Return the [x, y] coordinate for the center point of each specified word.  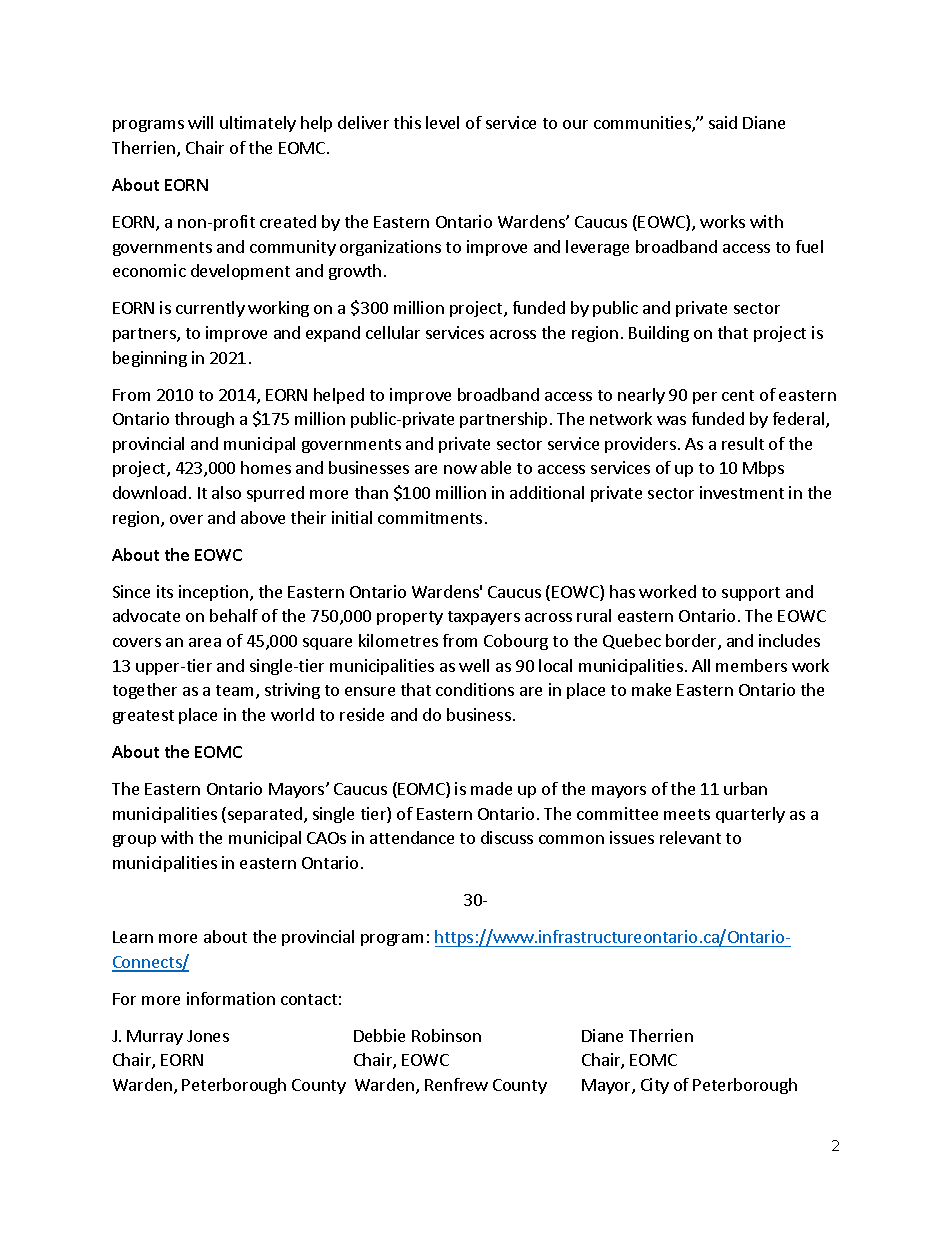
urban [745, 788]
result [743, 443]
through [204, 420]
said [723, 122]
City [655, 1086]
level [442, 122]
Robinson [446, 1035]
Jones [208, 1036]
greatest [143, 717]
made [491, 788]
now [460, 469]
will [200, 122]
